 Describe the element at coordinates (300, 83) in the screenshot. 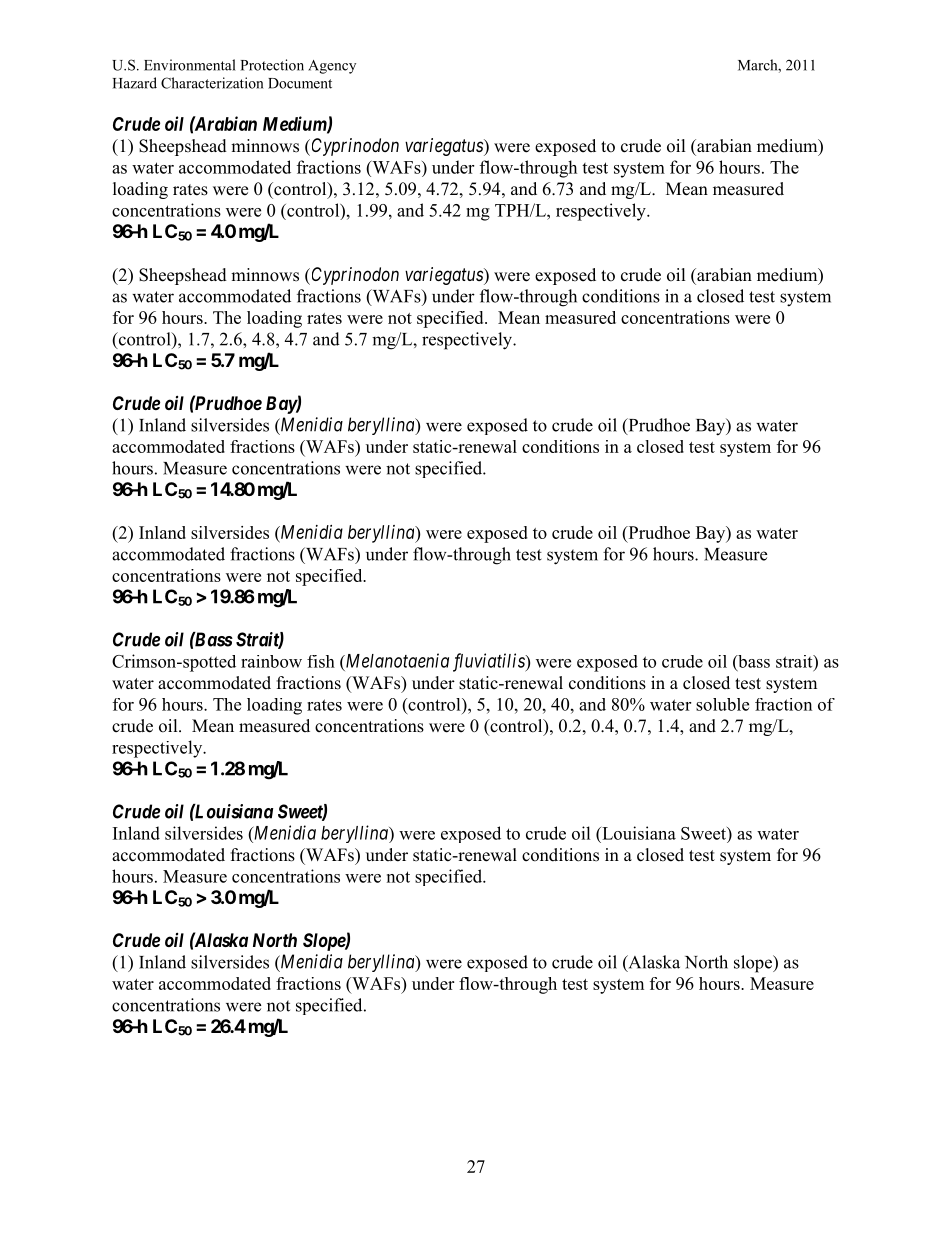

I see `Document` at that location.
